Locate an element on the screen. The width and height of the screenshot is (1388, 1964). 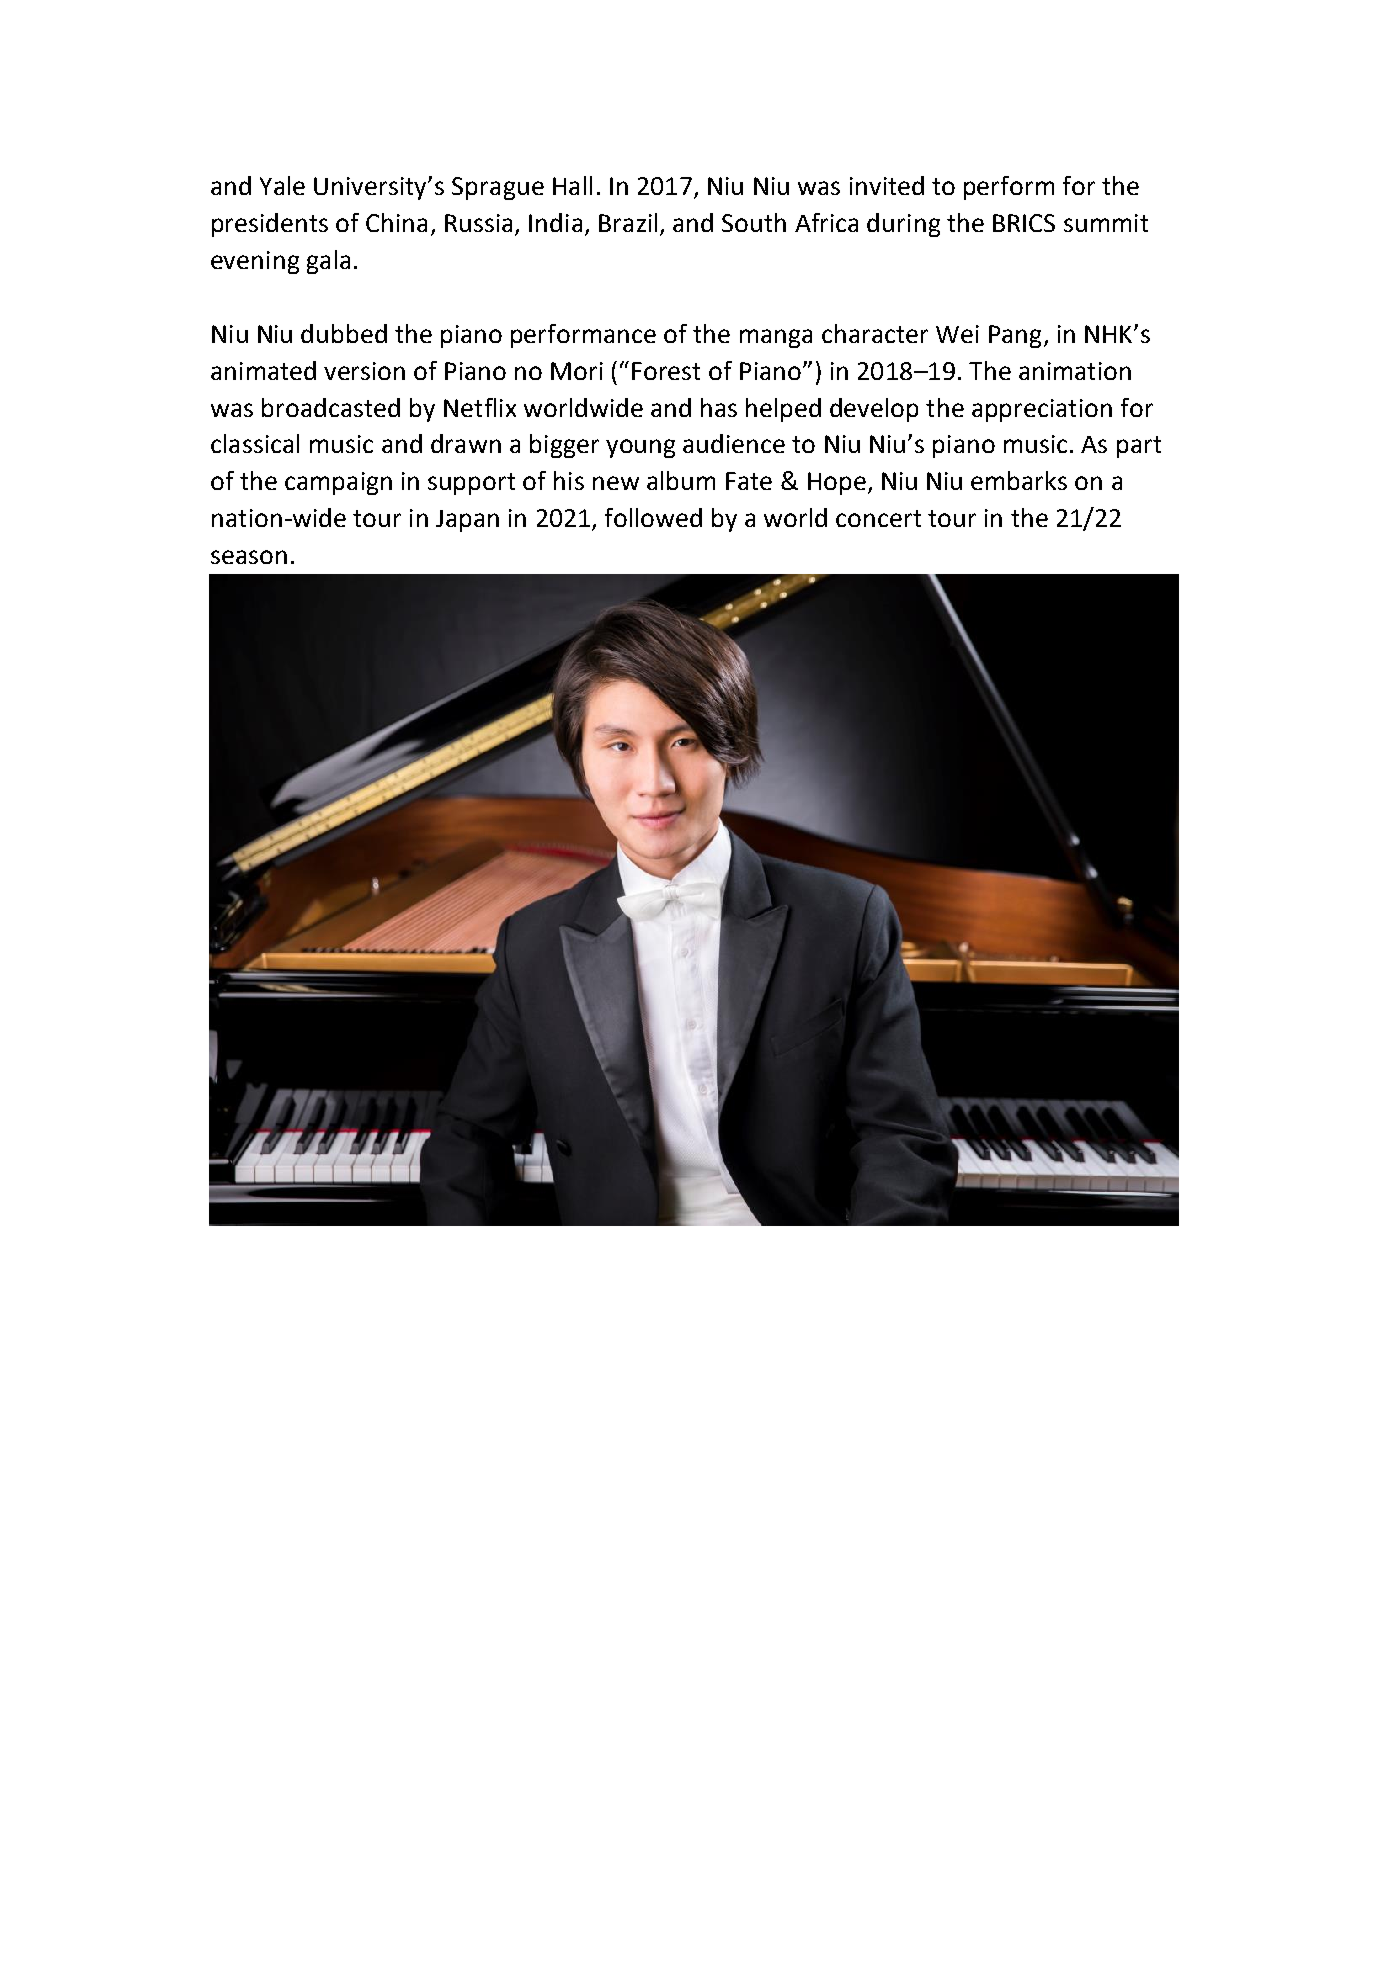
Yale is located at coordinates (282, 185).
